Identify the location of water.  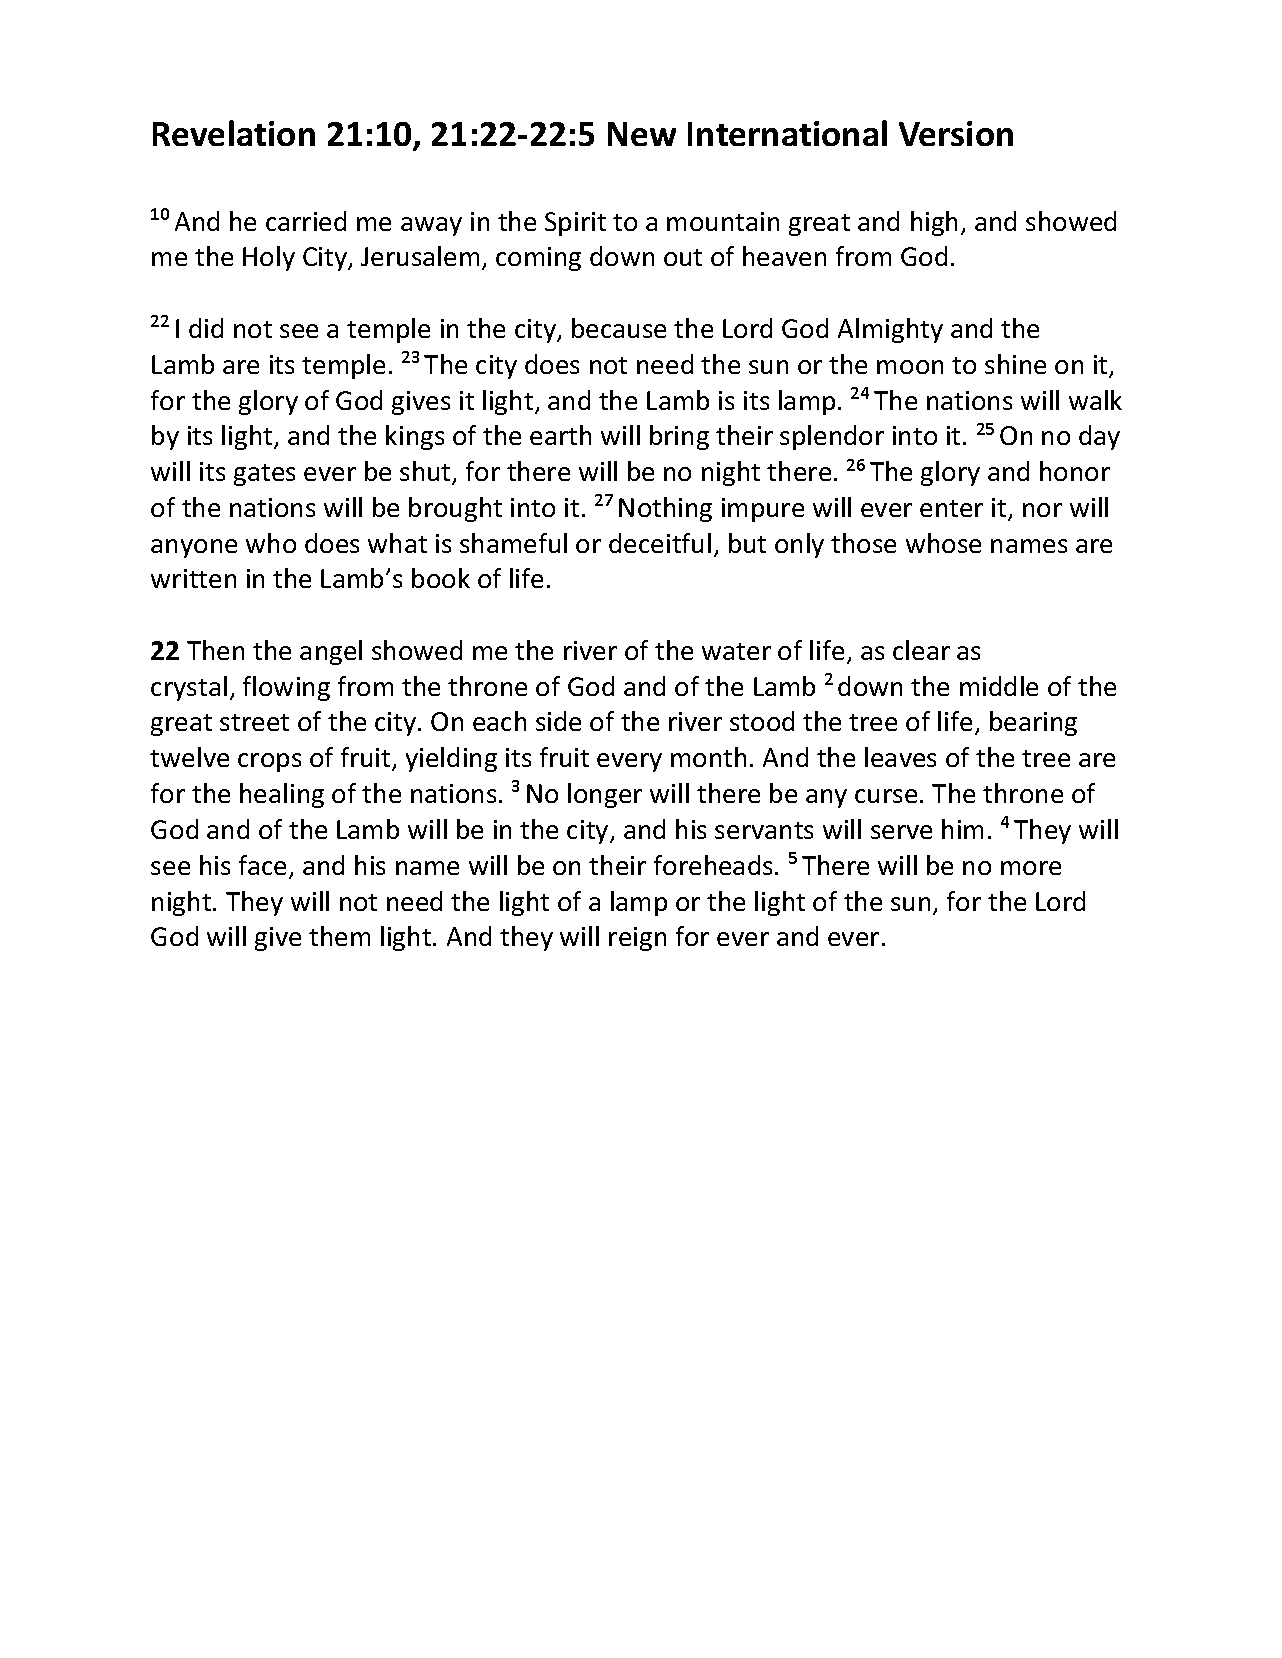
(736, 651).
